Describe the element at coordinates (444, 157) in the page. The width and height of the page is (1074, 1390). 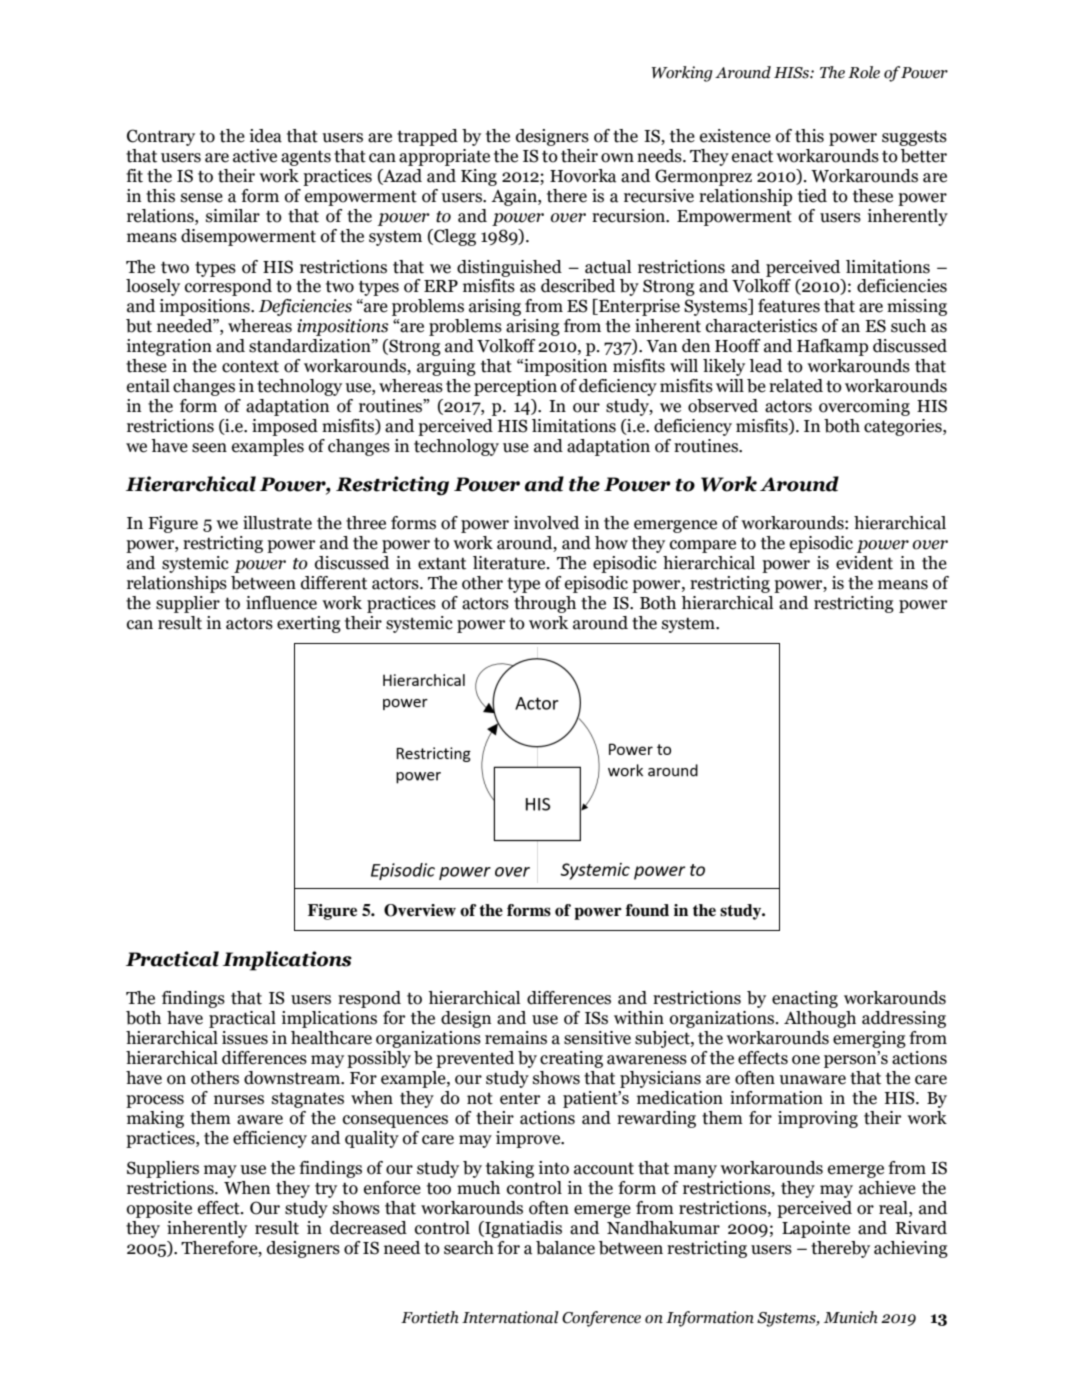
I see `appropriate` at that location.
